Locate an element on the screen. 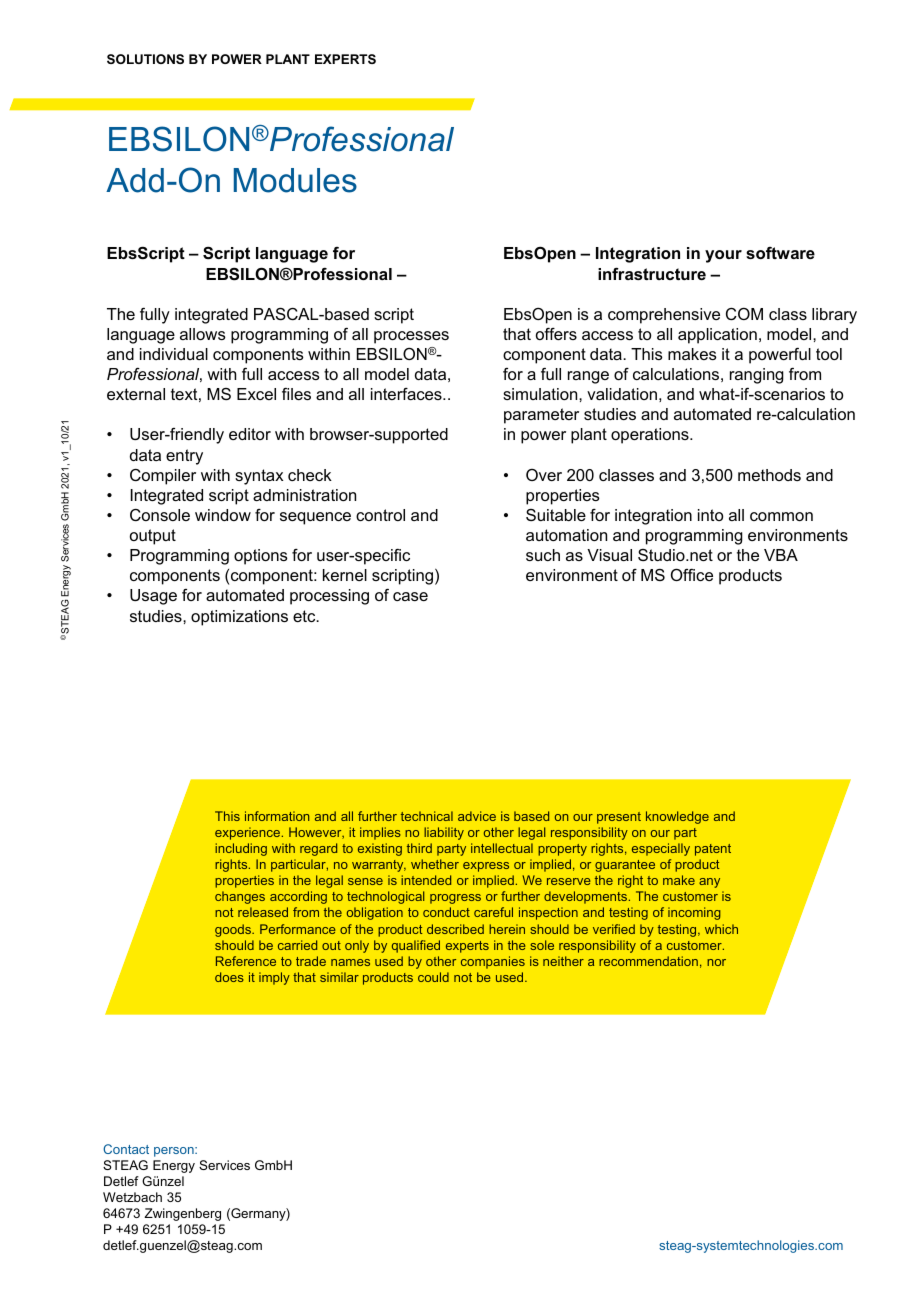  person is located at coordinates (175, 1152).
